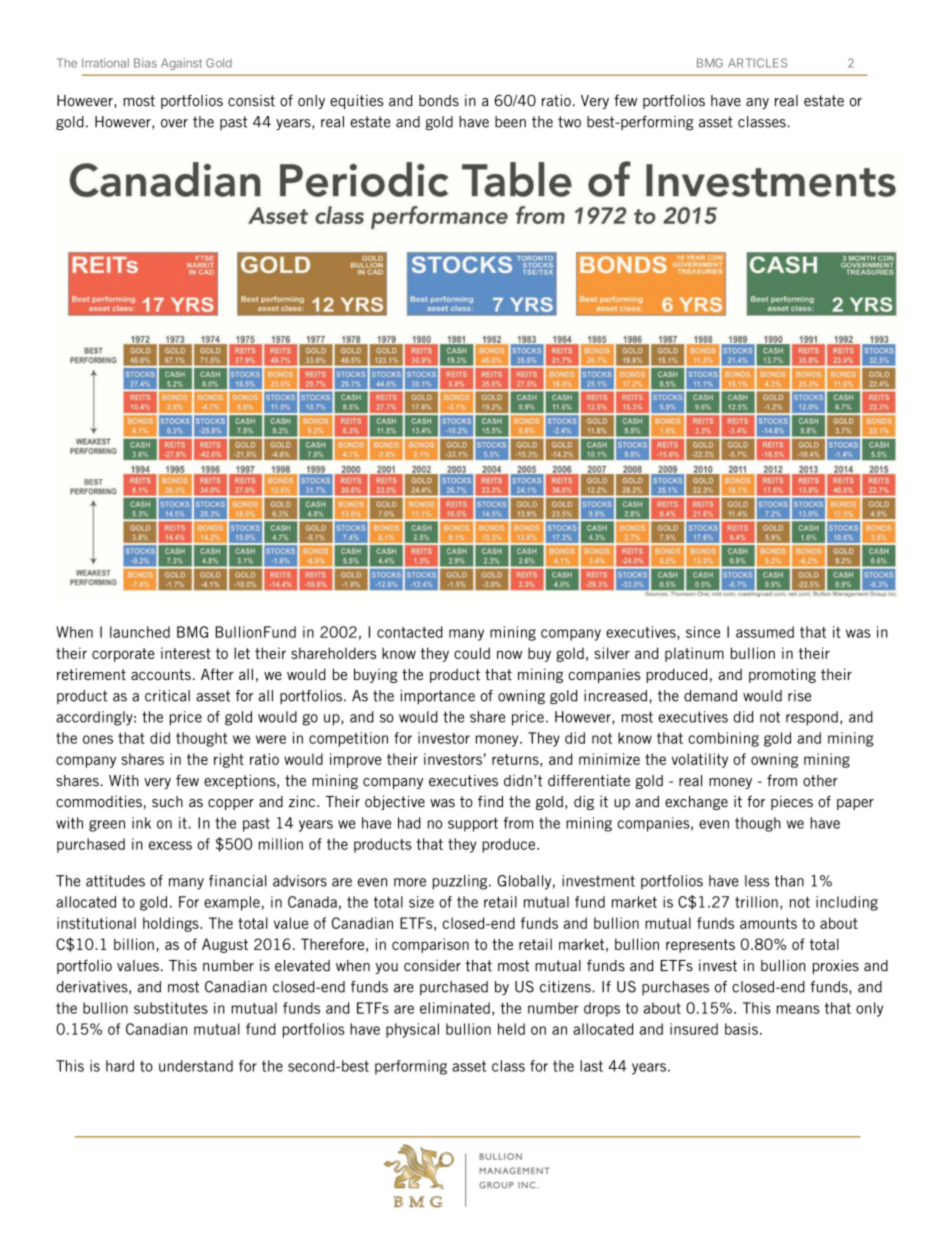 This screenshot has width=952, height=1233. I want to click on launched, so click(140, 632).
